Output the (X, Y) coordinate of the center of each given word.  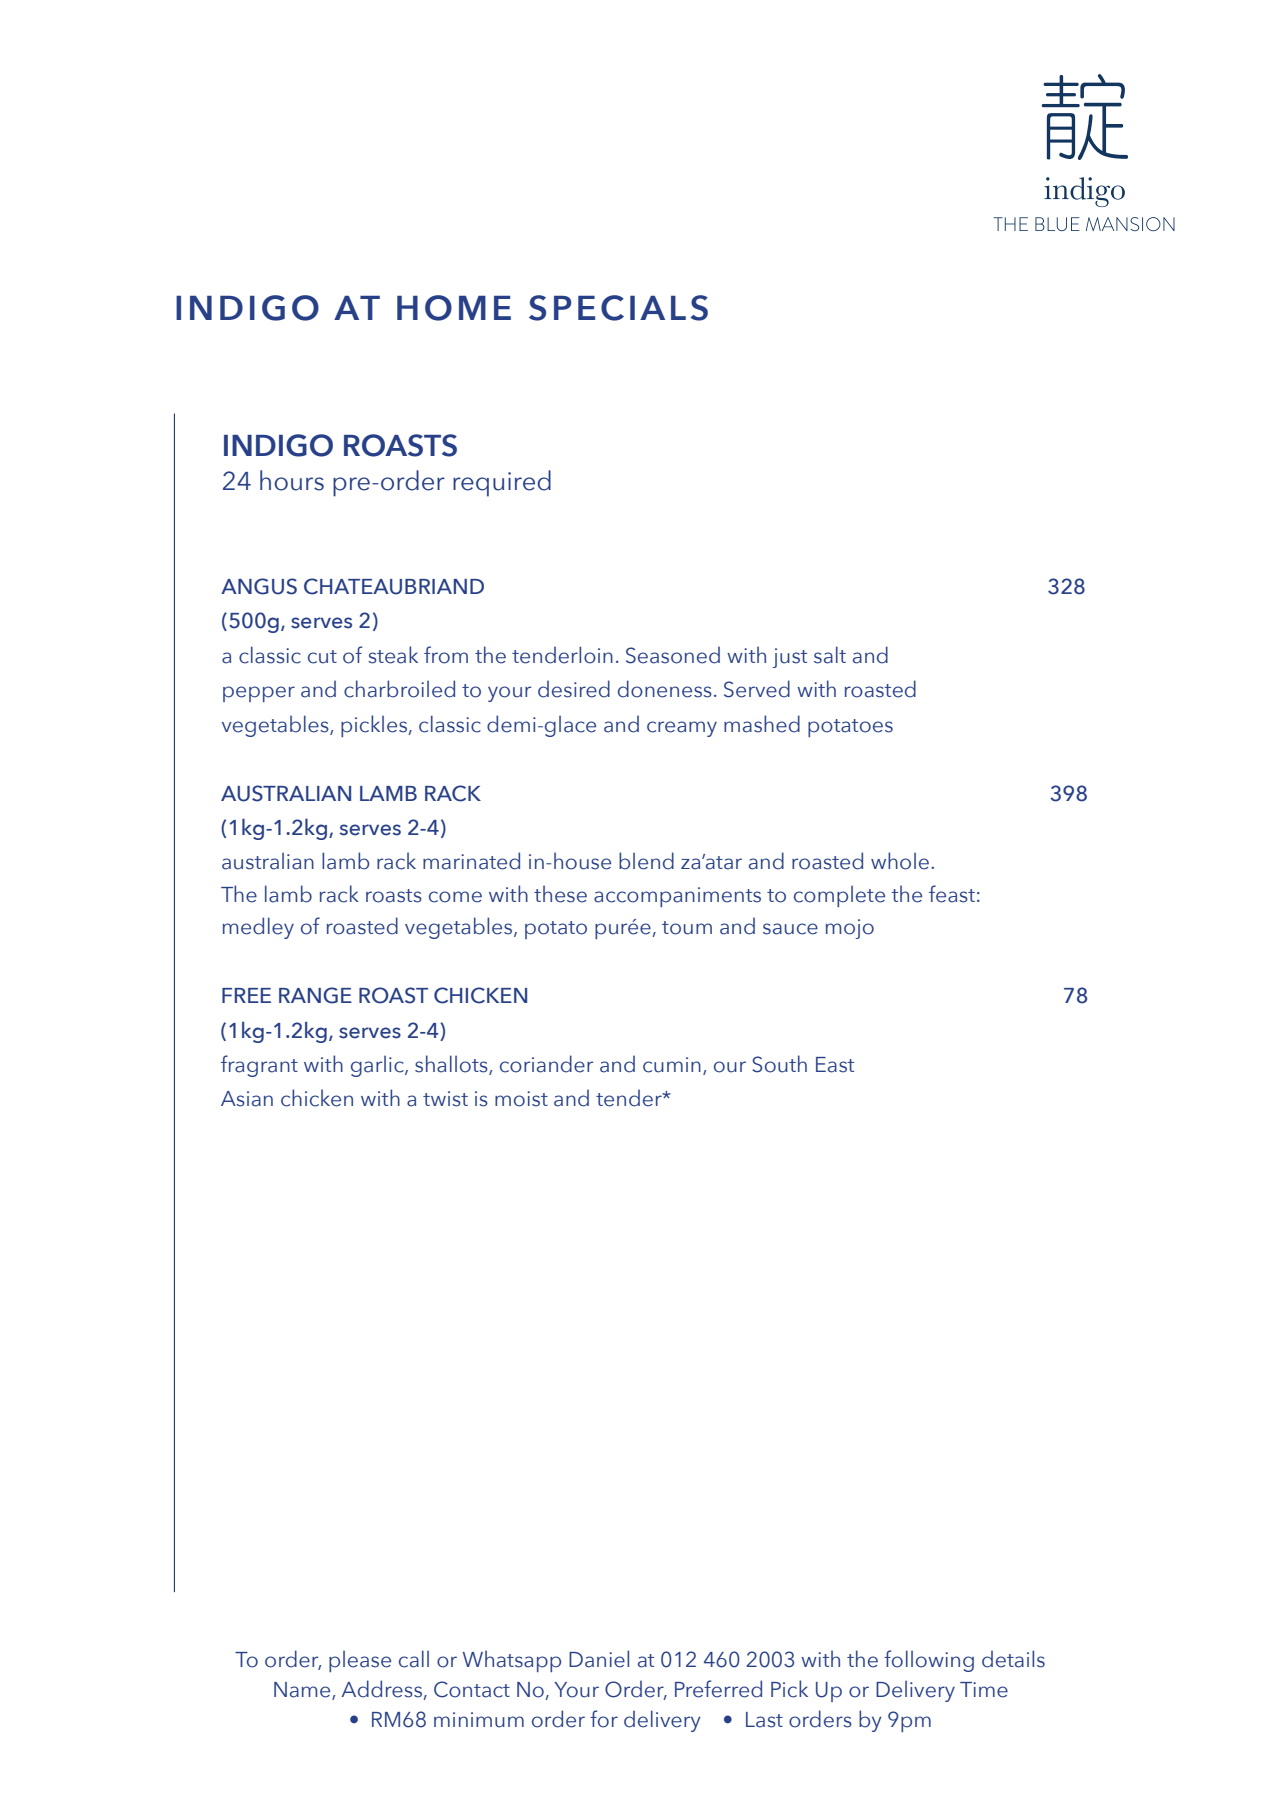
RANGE (315, 995)
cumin (672, 1065)
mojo (850, 929)
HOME (454, 308)
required (502, 483)
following (929, 1661)
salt (830, 655)
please (360, 1661)
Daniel (599, 1659)
